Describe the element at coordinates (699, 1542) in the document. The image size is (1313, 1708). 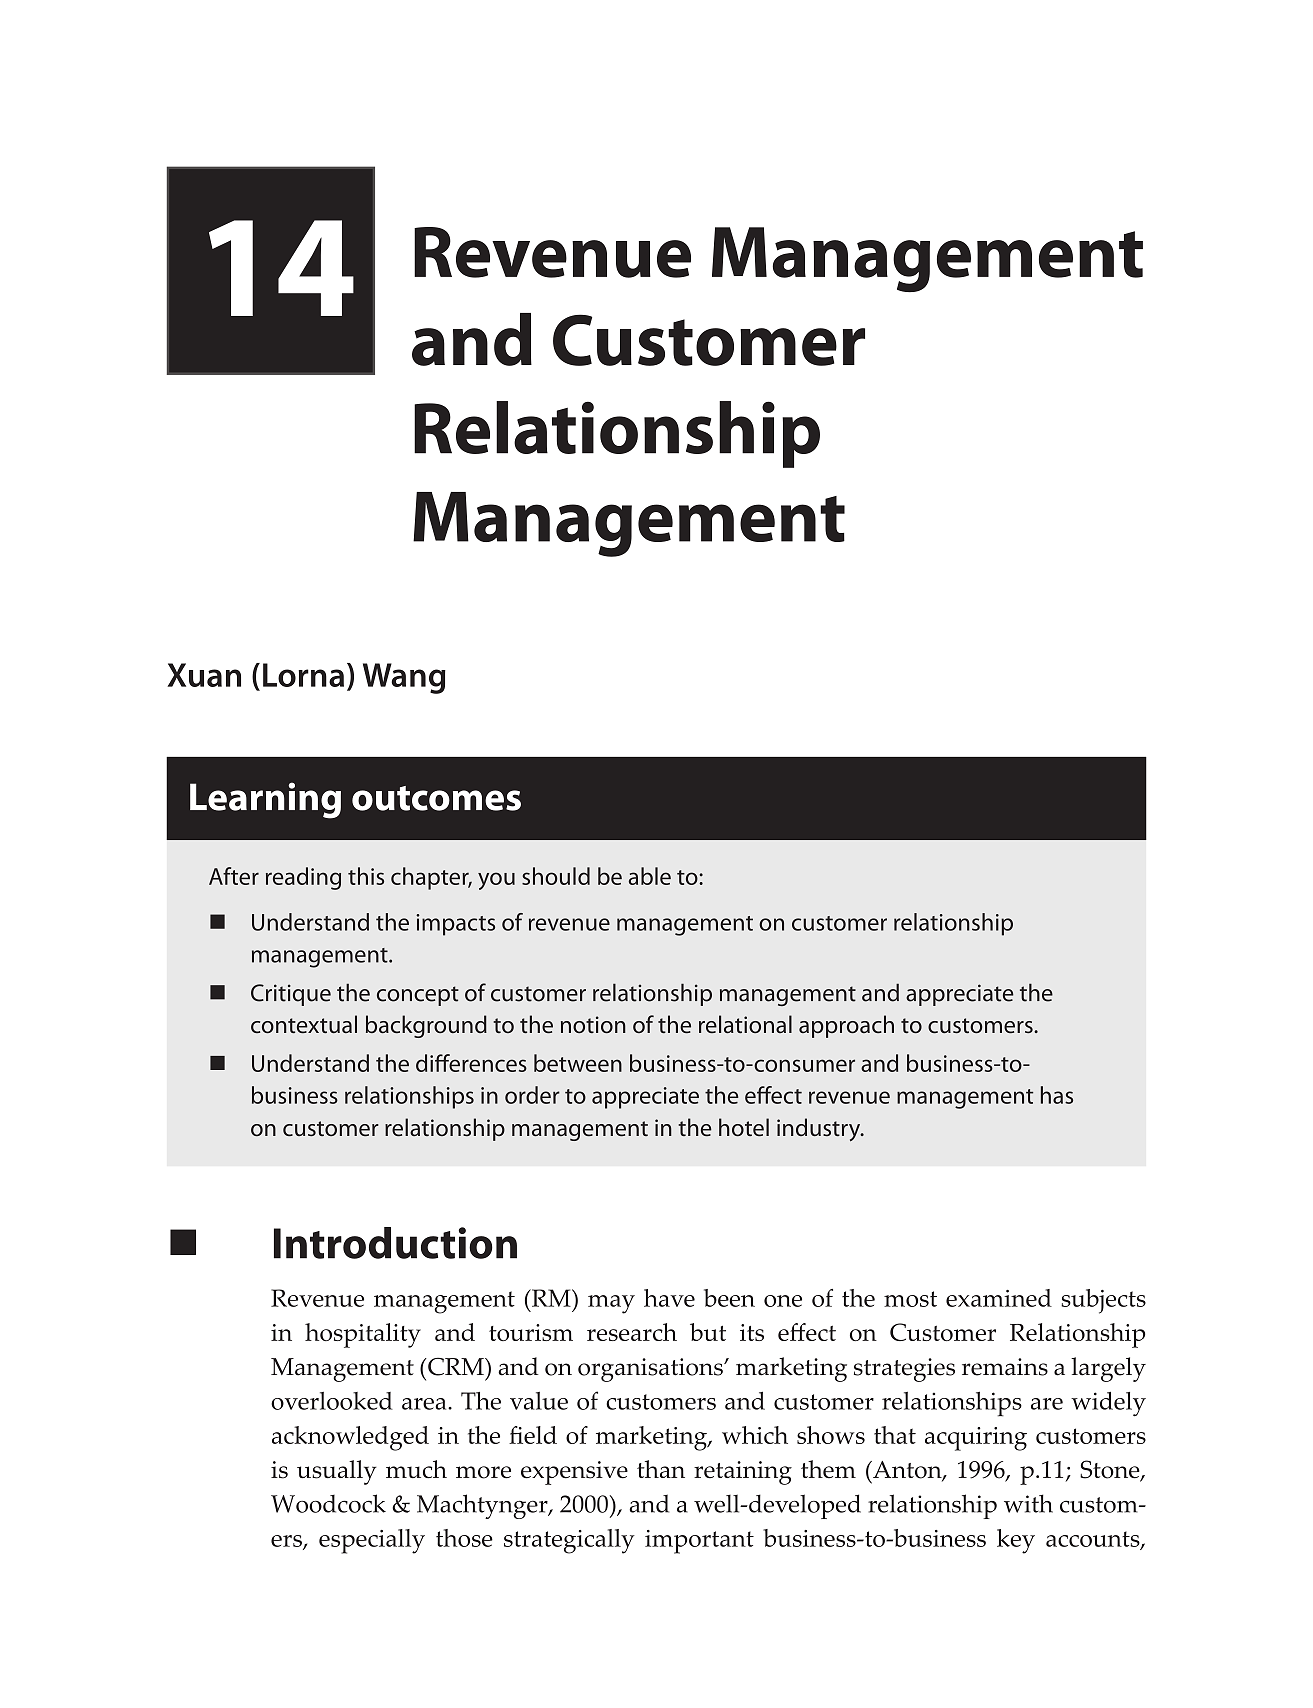
I see `important` at that location.
